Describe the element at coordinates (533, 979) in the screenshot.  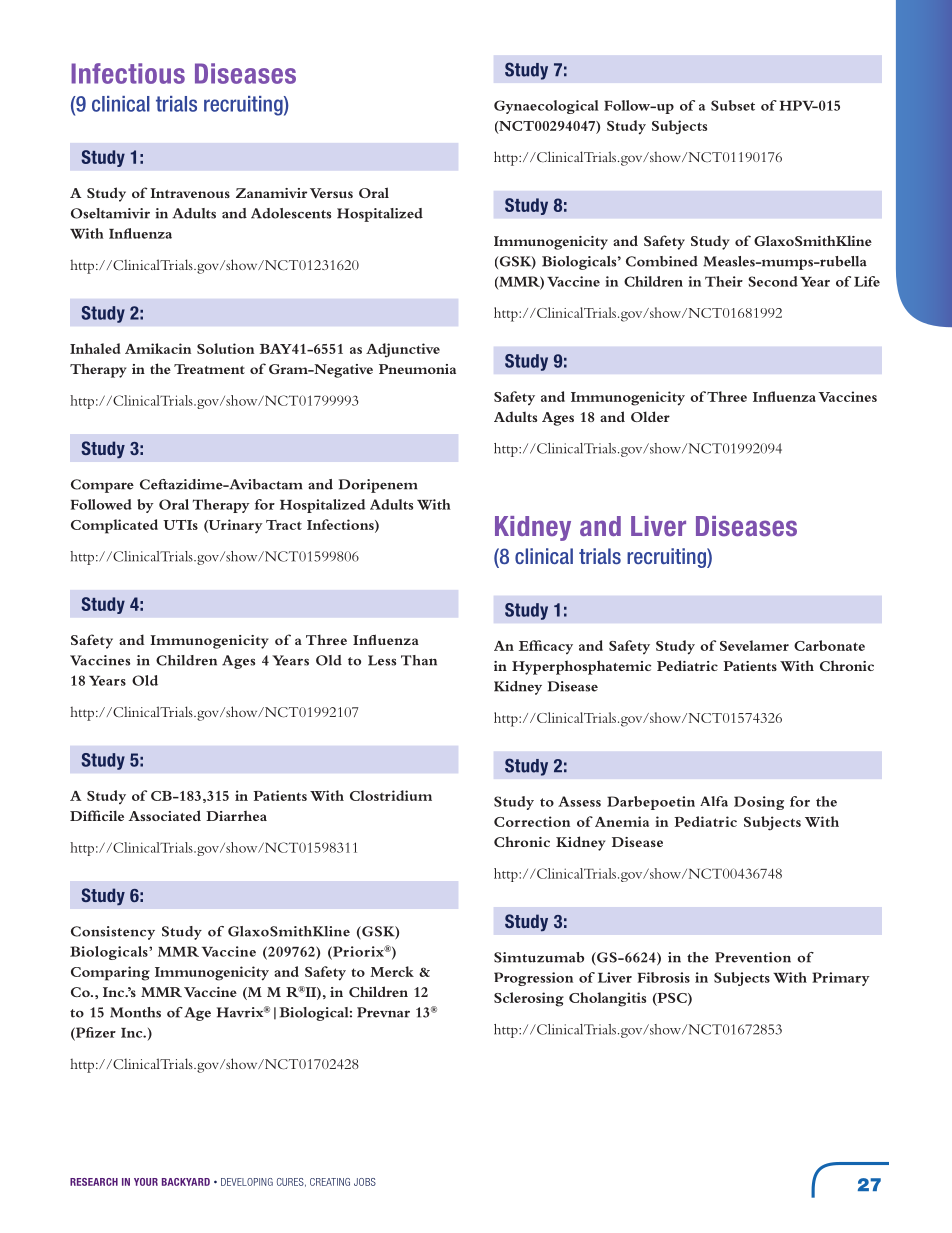
I see `Progression` at that location.
